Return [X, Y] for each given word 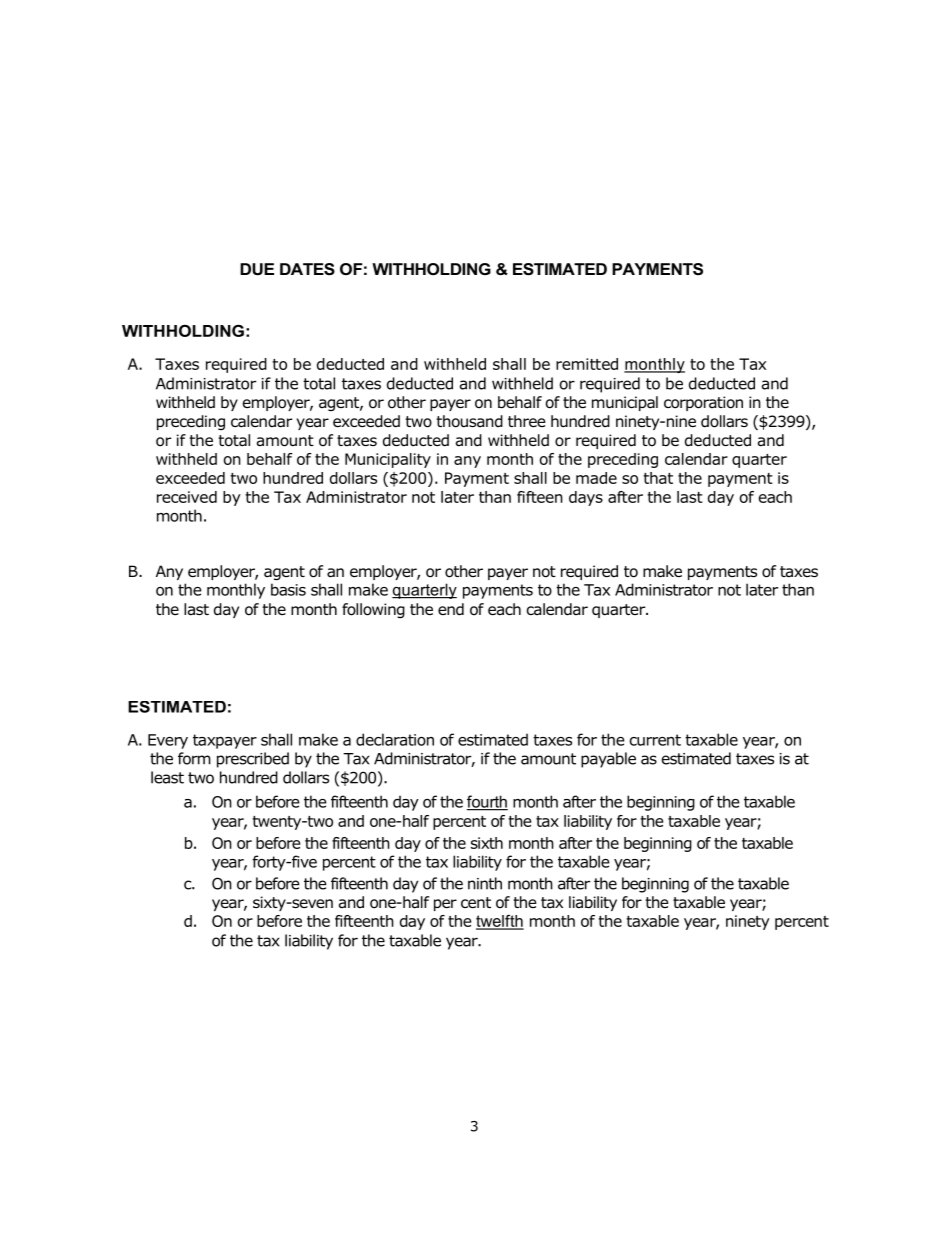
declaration [395, 739]
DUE [257, 269]
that [658, 478]
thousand [469, 421]
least [167, 777]
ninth [485, 883]
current [655, 740]
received [187, 497]
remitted [587, 364]
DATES [307, 269]
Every [168, 741]
